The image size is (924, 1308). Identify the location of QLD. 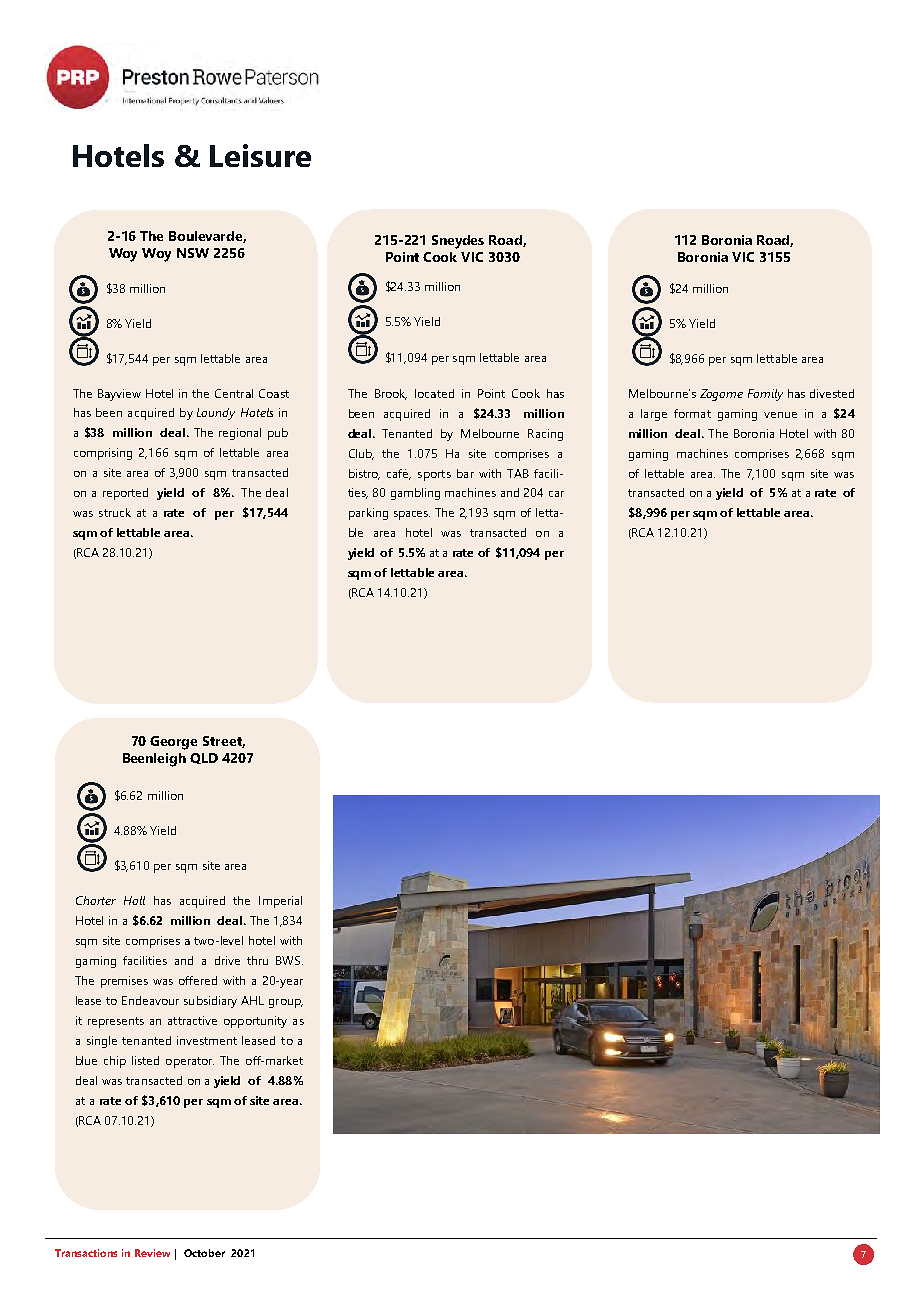
(204, 758).
